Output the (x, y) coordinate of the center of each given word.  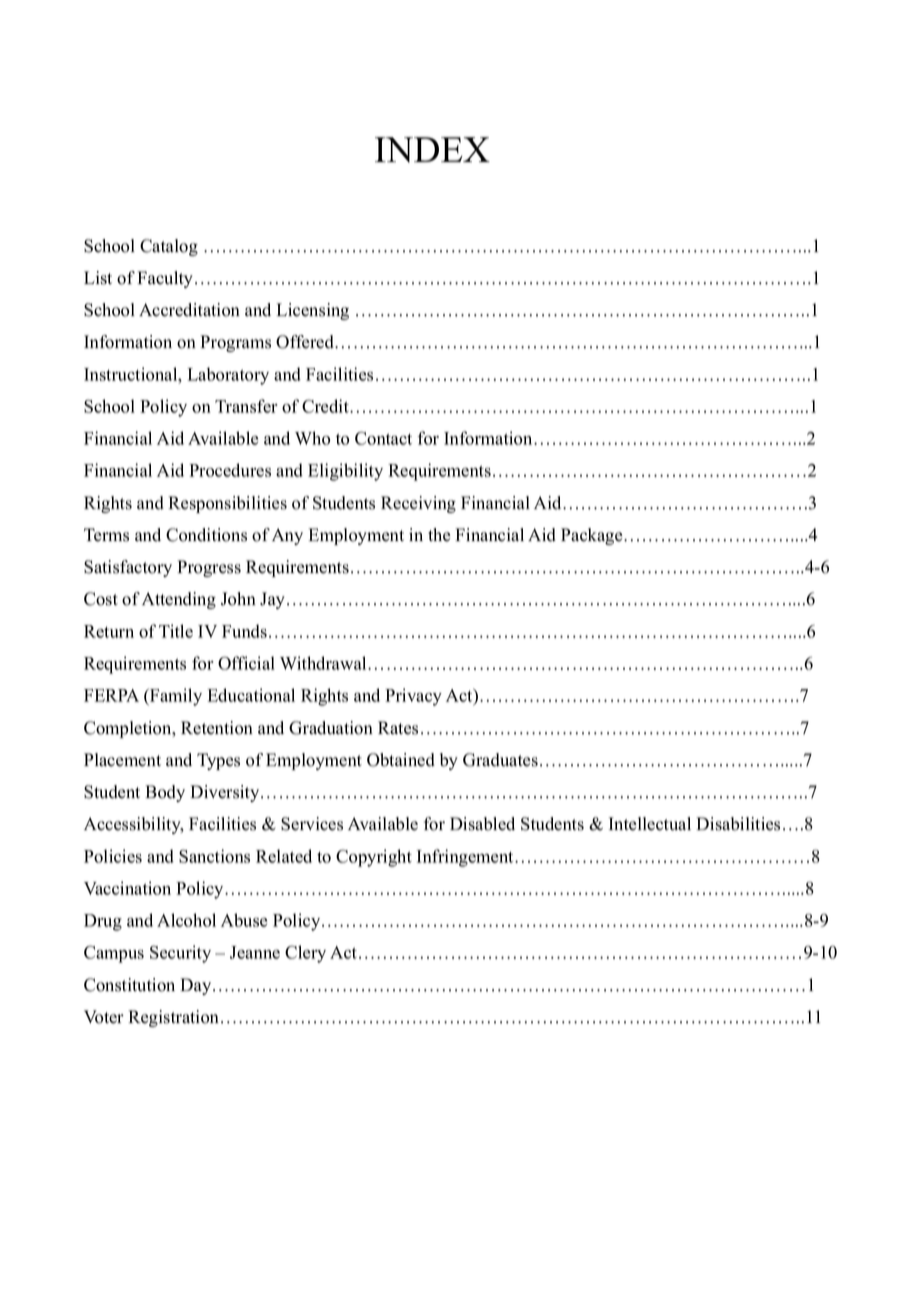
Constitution (129, 985)
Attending (179, 600)
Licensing (313, 311)
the (439, 535)
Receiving (418, 504)
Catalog (169, 247)
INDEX (432, 150)
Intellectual (650, 824)
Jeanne (255, 952)
